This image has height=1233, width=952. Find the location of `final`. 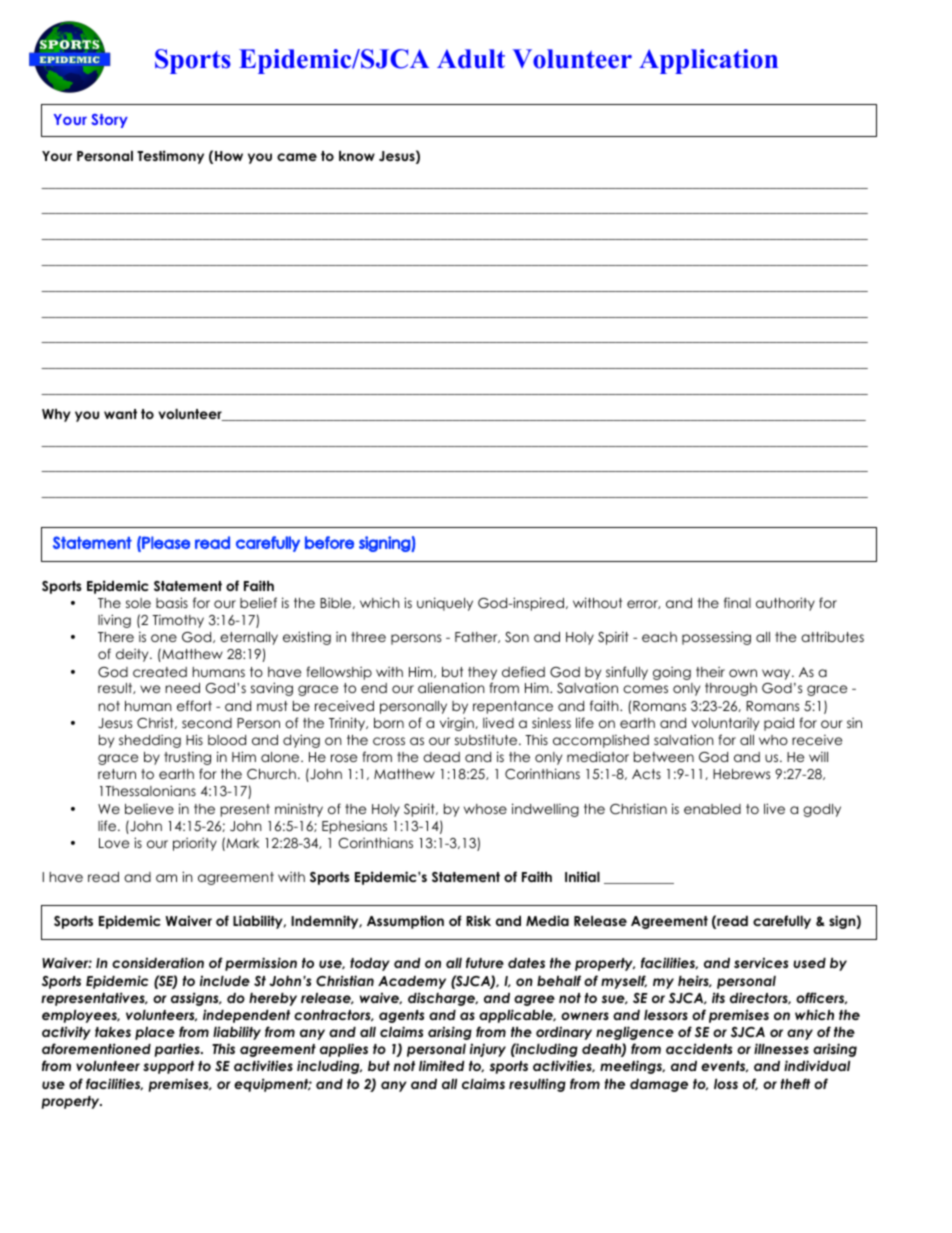

final is located at coordinates (737, 602).
